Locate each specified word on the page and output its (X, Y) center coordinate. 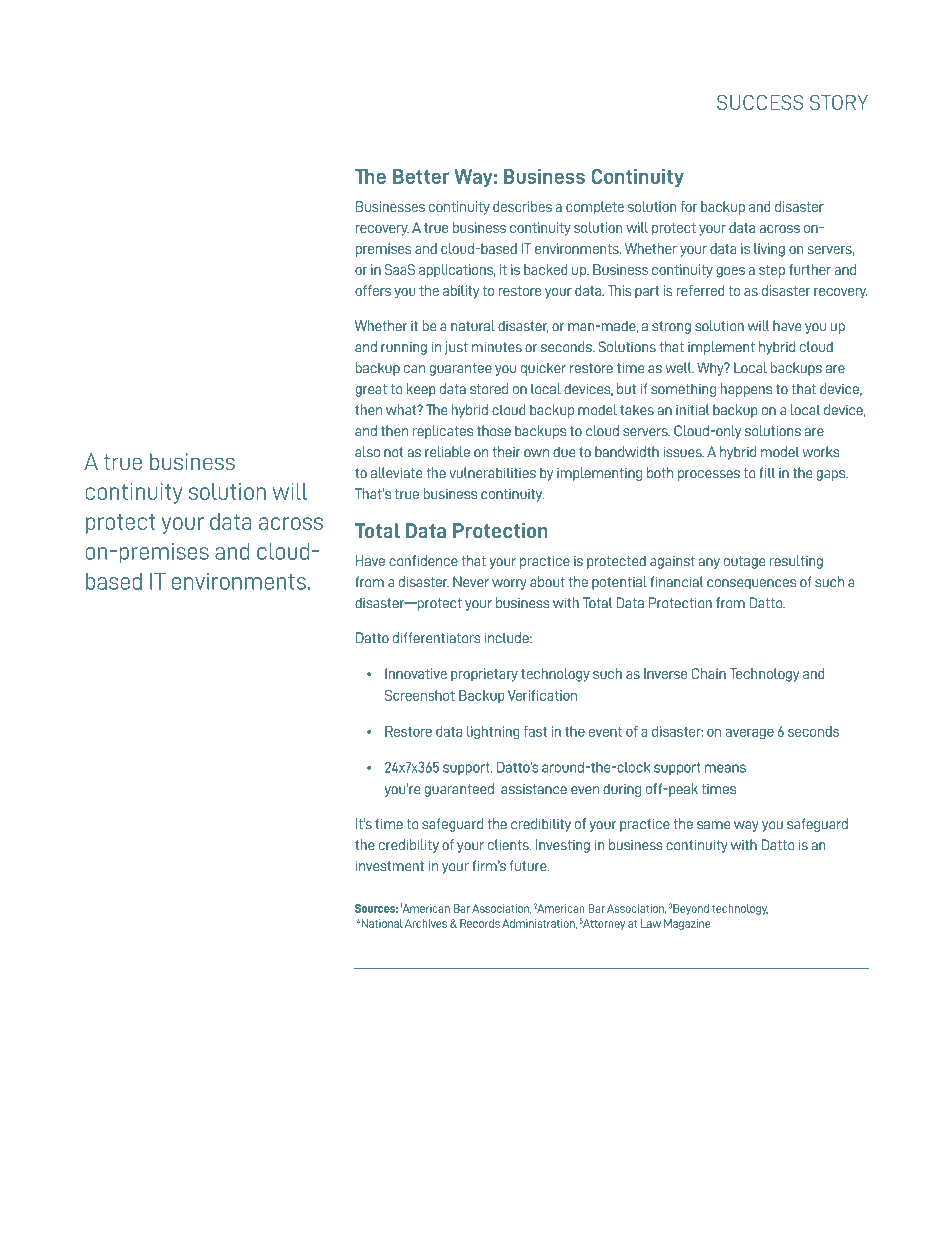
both (660, 473)
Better (421, 176)
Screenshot (420, 695)
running (404, 348)
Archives (426, 923)
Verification (542, 695)
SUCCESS (760, 102)
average (749, 733)
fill (767, 473)
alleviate (396, 473)
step (772, 271)
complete (595, 208)
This (619, 290)
